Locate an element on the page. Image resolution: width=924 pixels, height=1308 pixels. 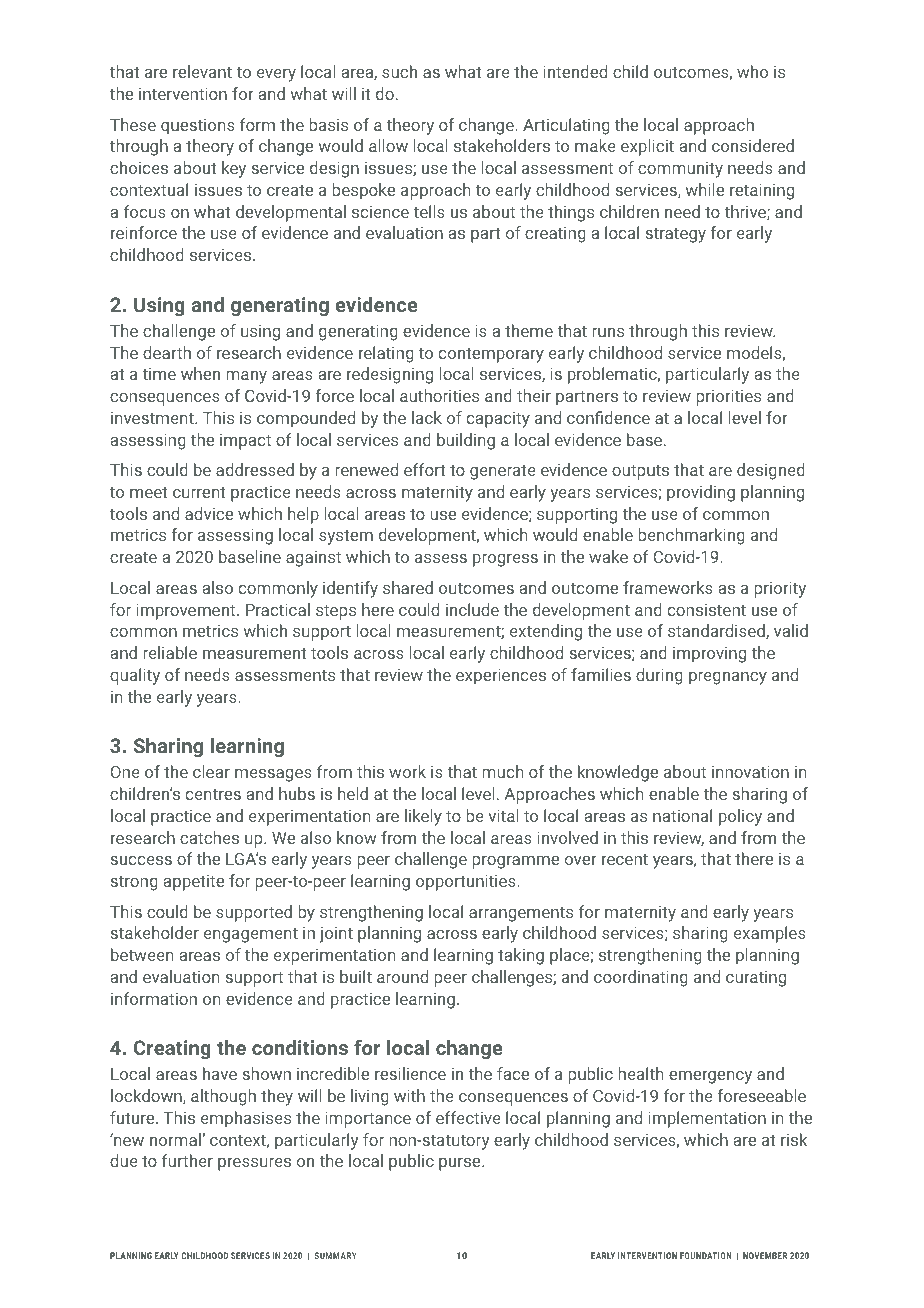
current is located at coordinates (199, 492).
